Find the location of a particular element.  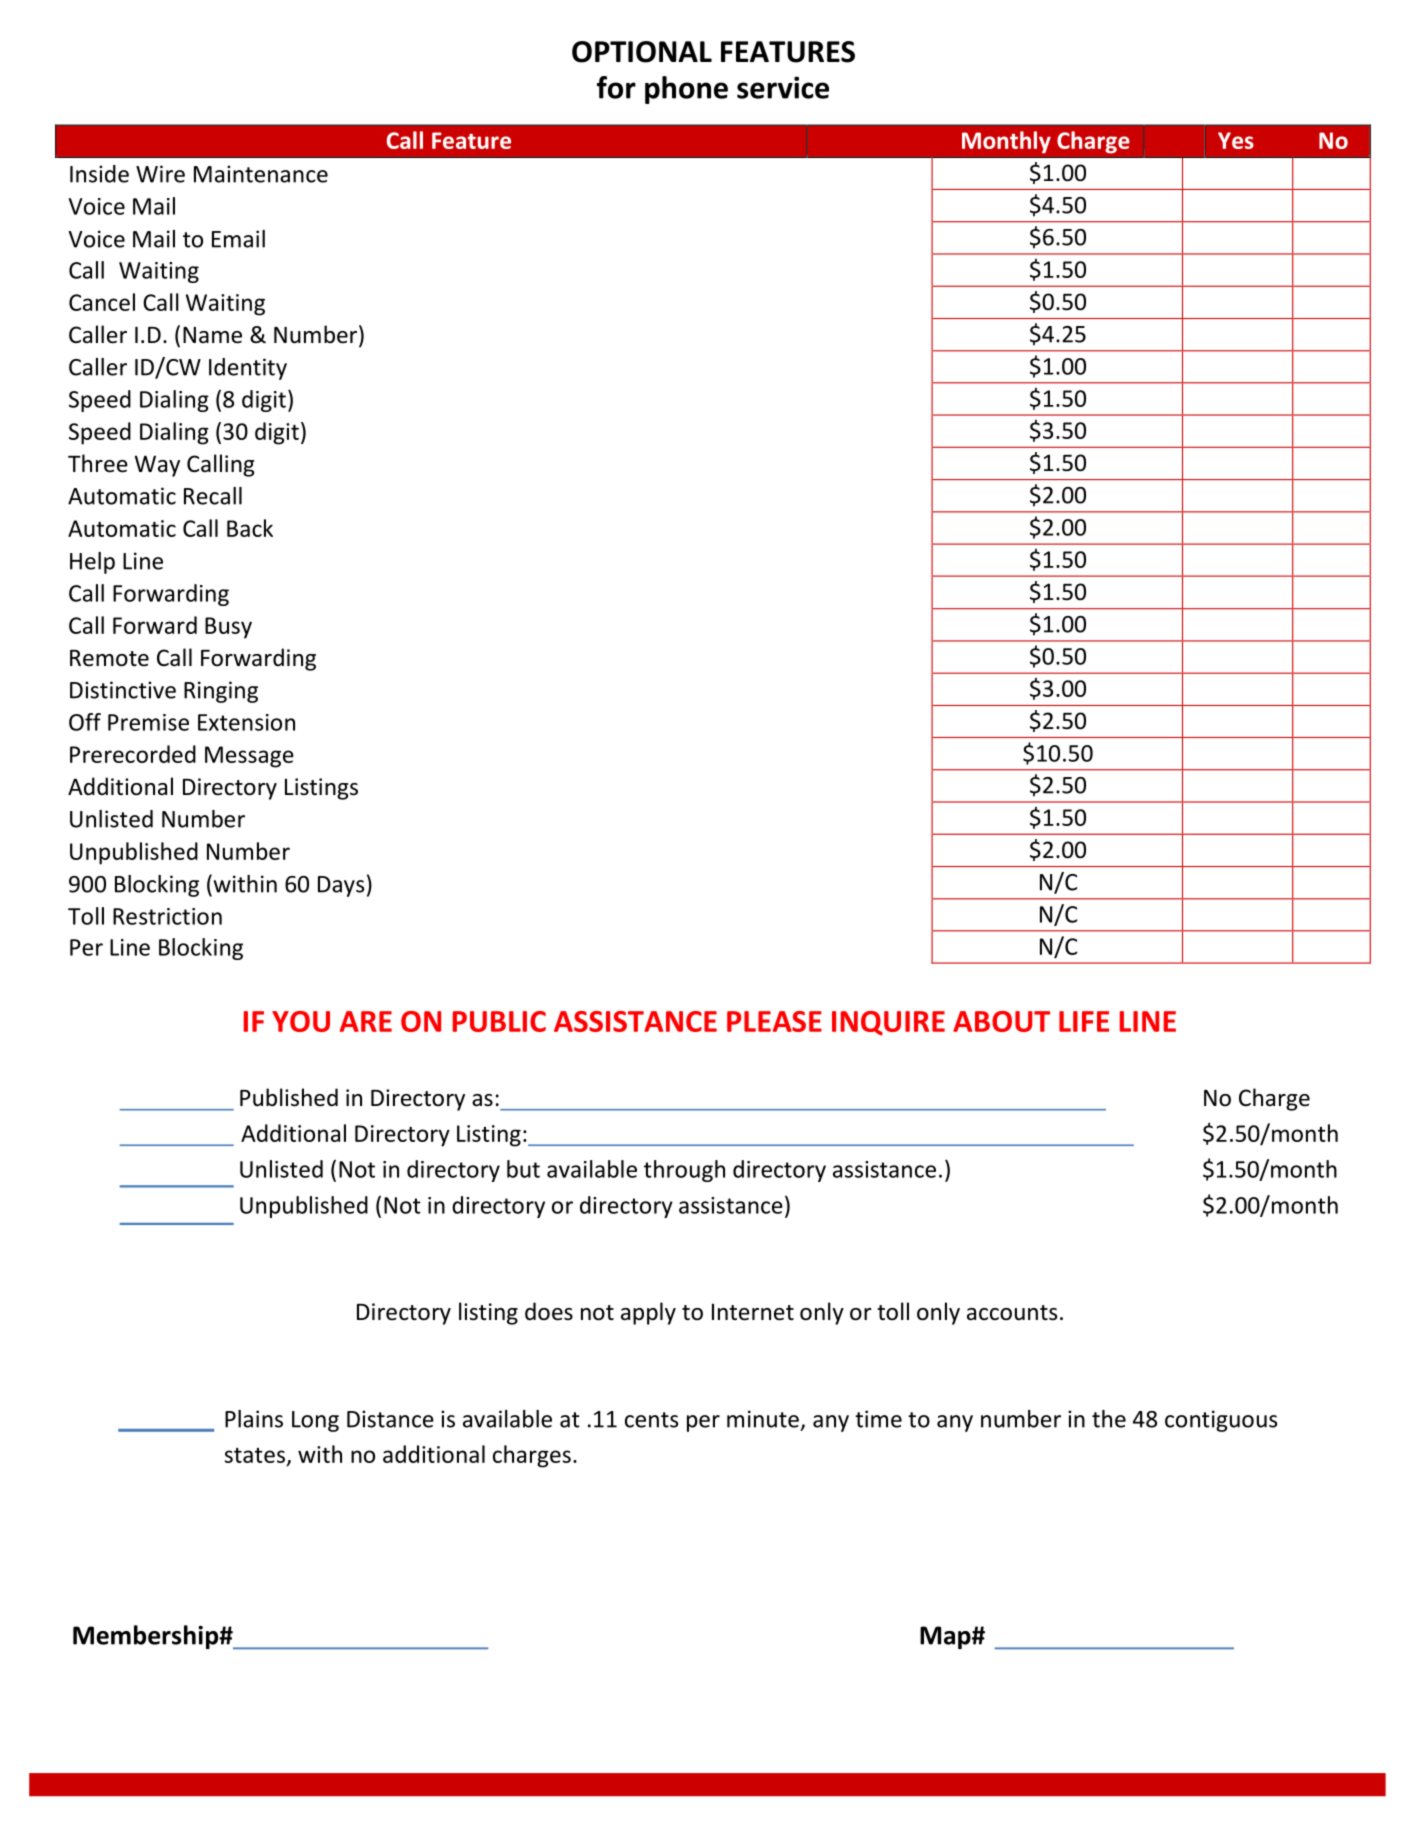

Identity is located at coordinates (248, 369).
